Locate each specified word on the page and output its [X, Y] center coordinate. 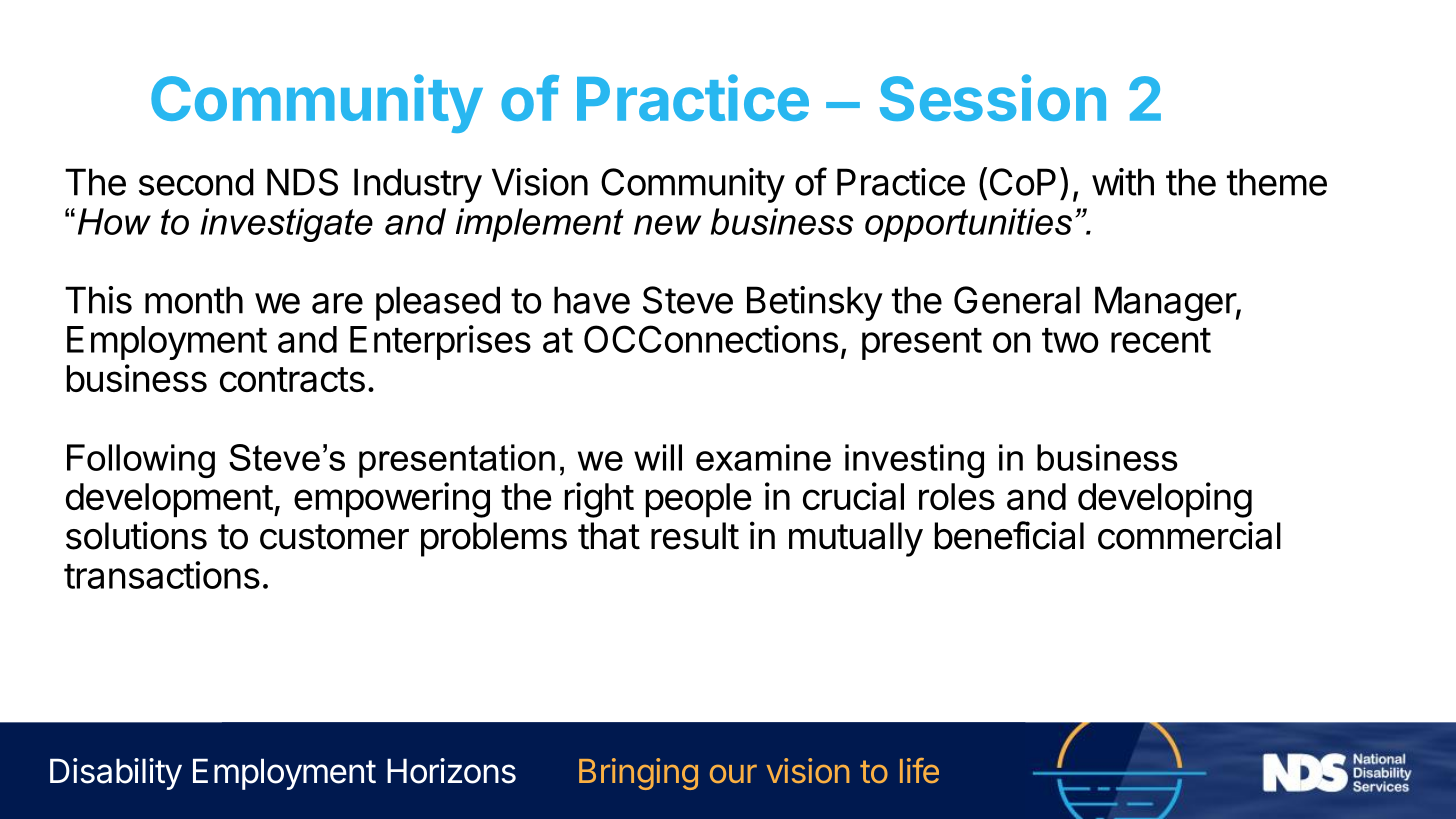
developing [1165, 500]
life [919, 770]
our [733, 773]
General [1017, 300]
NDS [302, 182]
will [658, 457]
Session [993, 97]
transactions [162, 575]
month [194, 300]
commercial [1189, 535]
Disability [116, 774]
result [695, 536]
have [592, 300]
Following [141, 461]
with [1123, 182]
